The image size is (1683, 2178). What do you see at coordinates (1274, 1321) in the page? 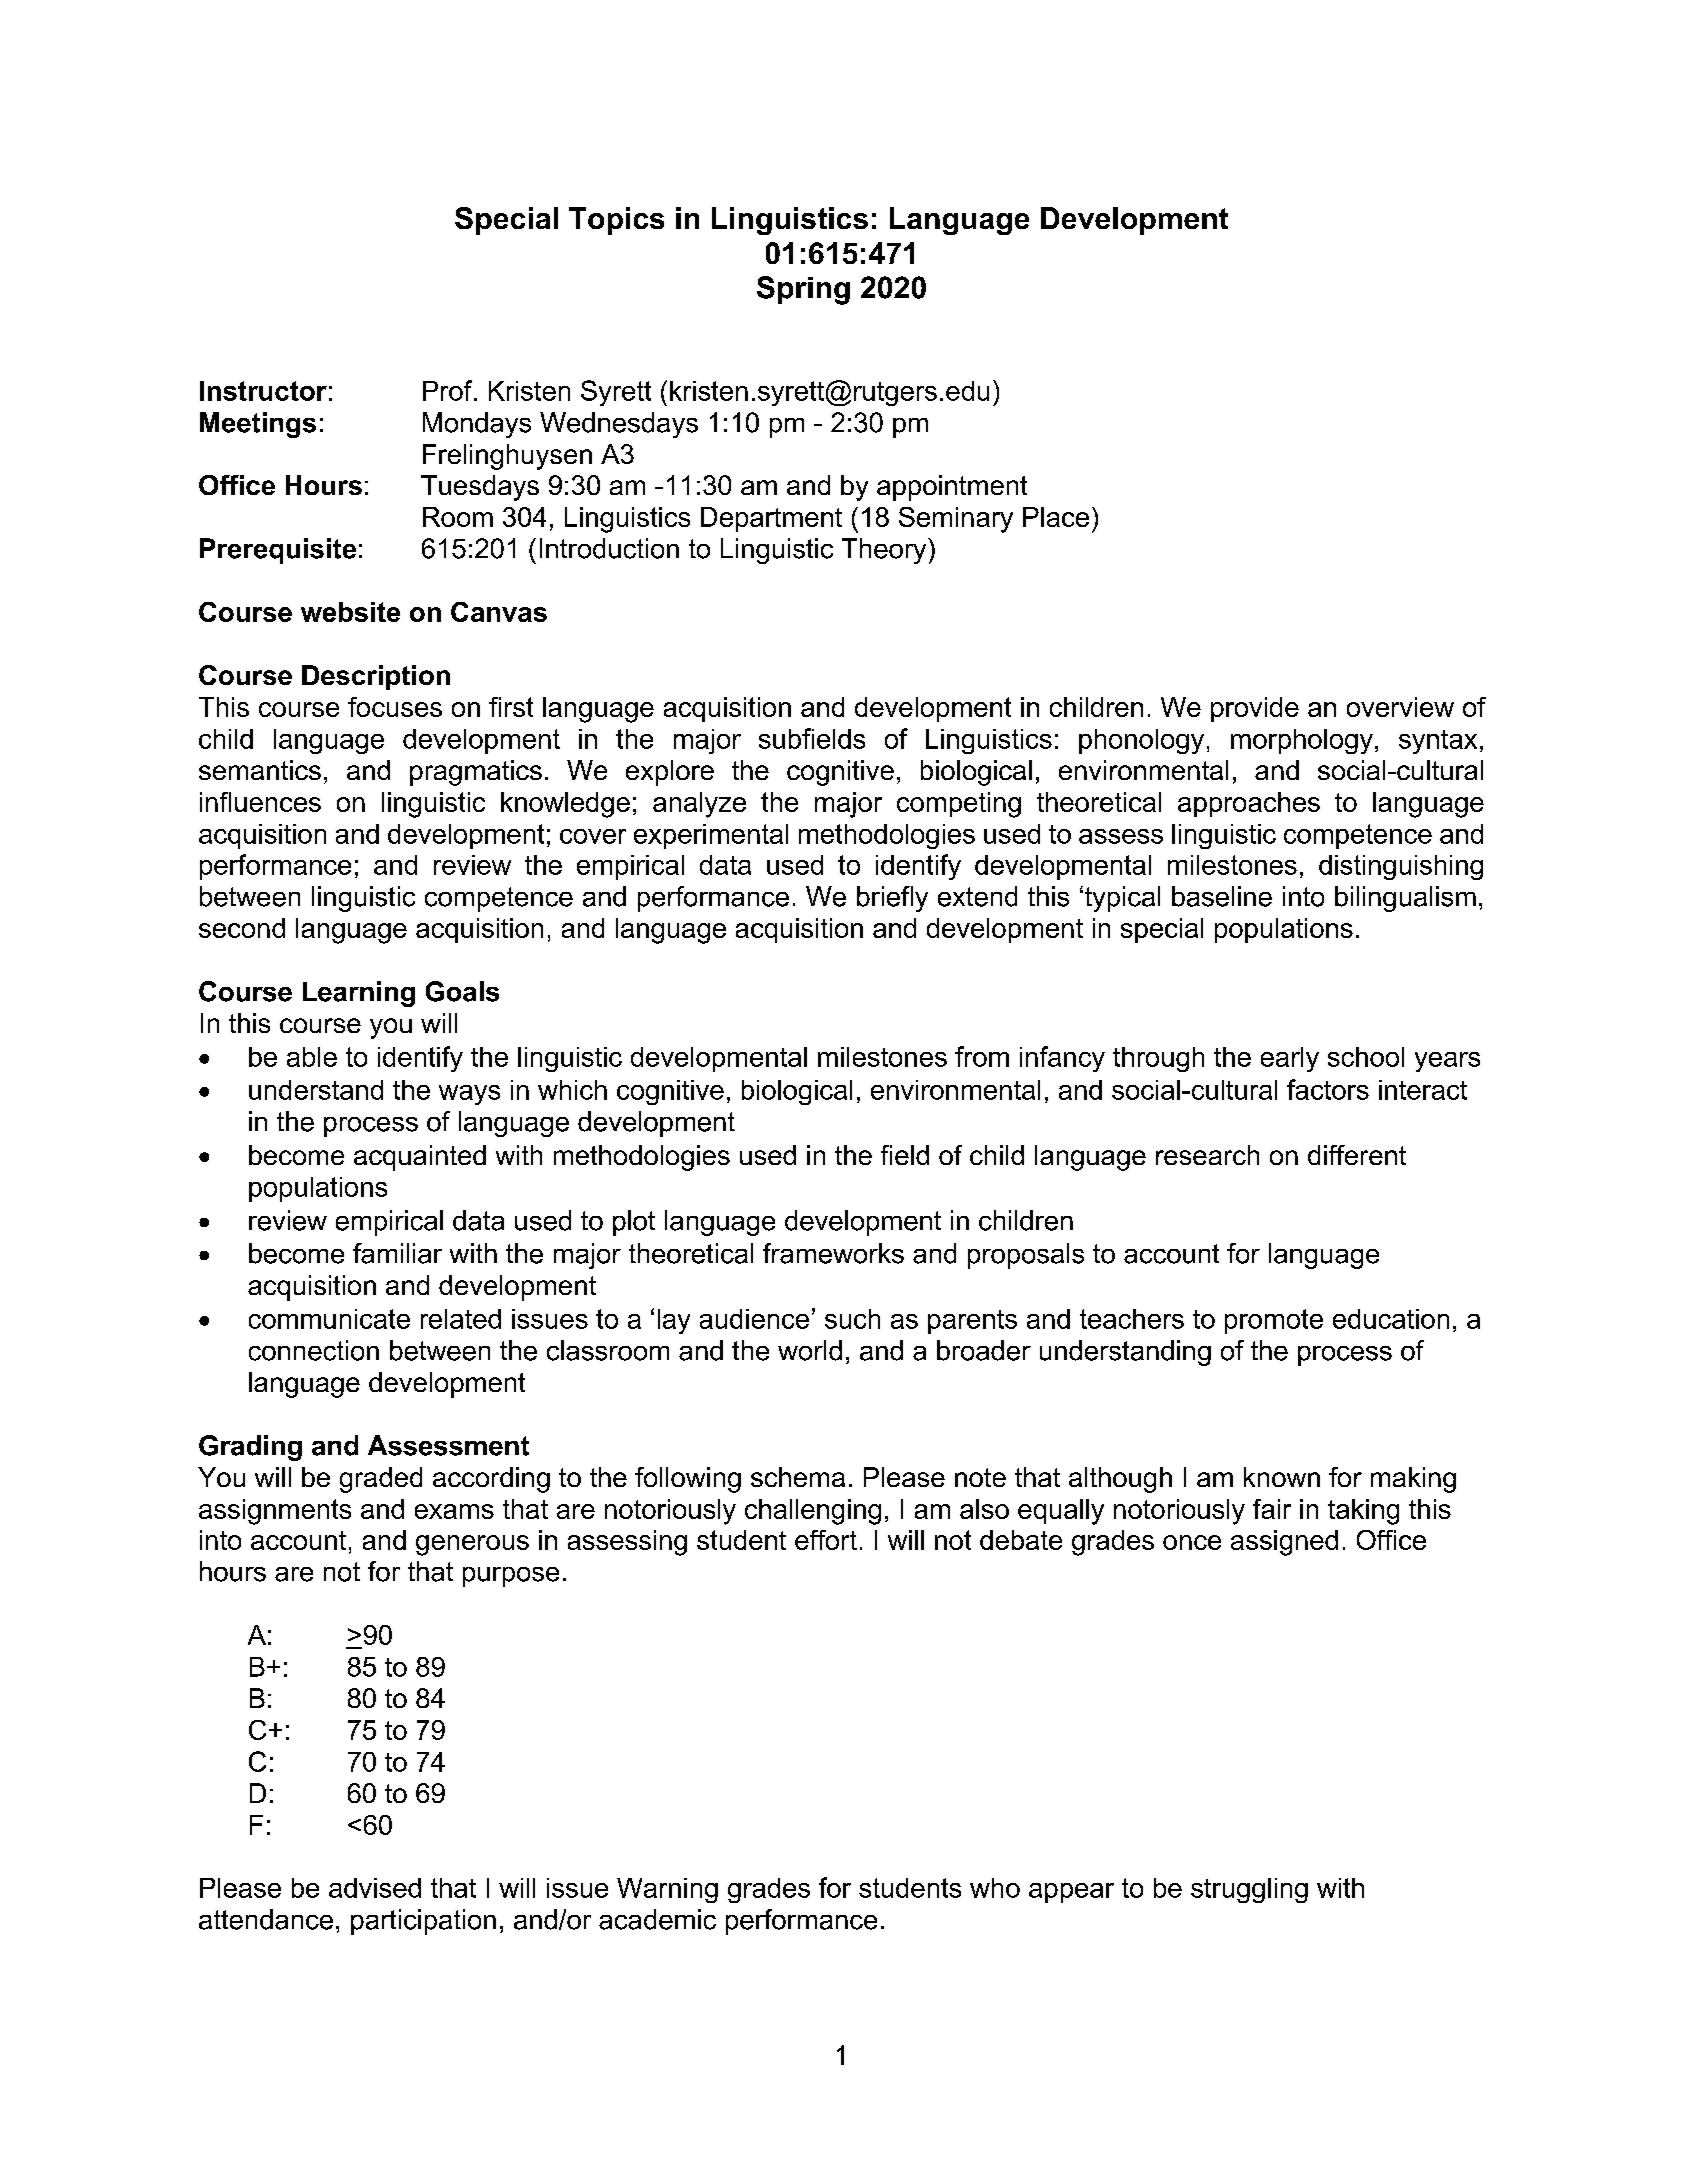
I see `promote` at bounding box center [1274, 1321].
